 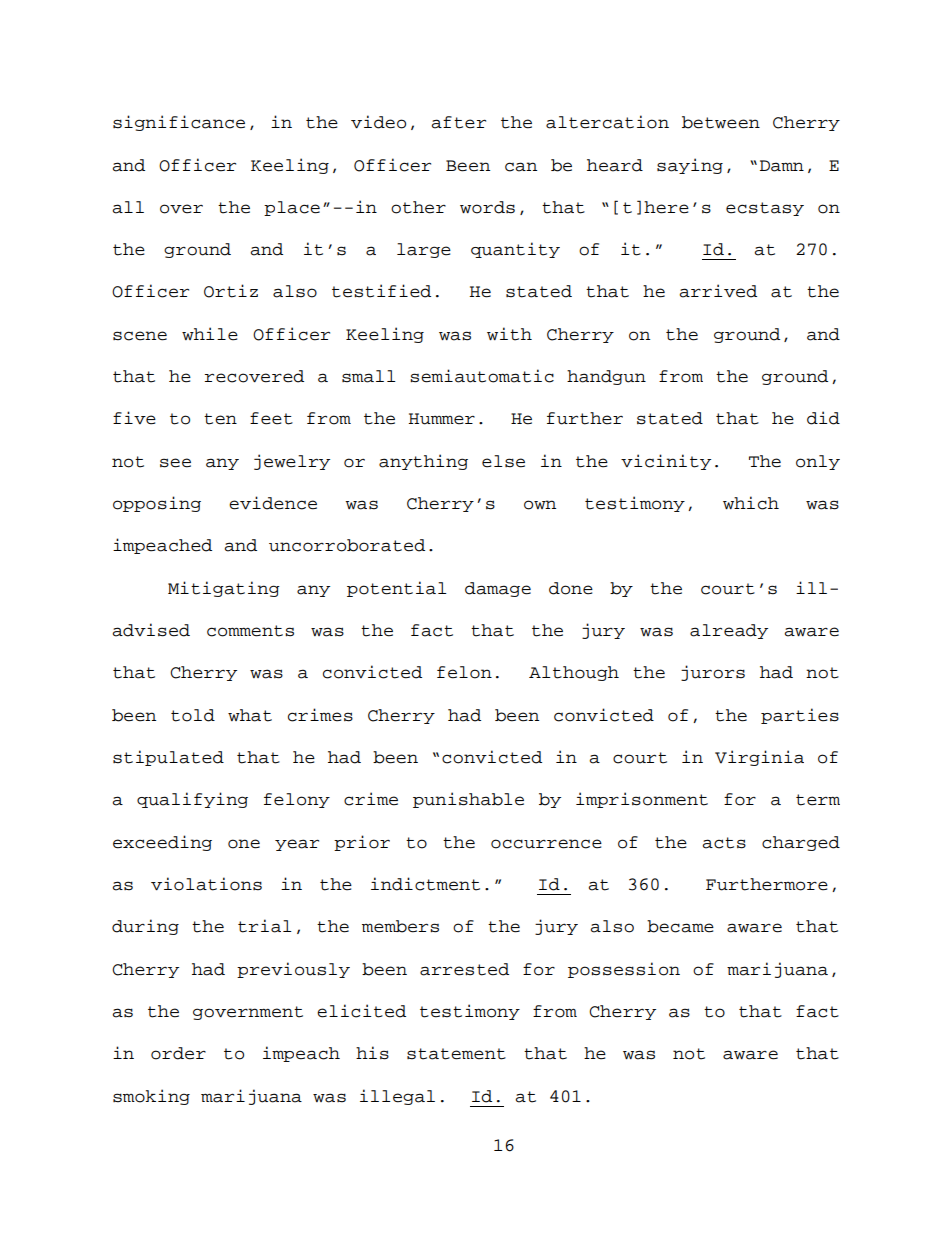 I want to click on statement, so click(x=456, y=1054).
